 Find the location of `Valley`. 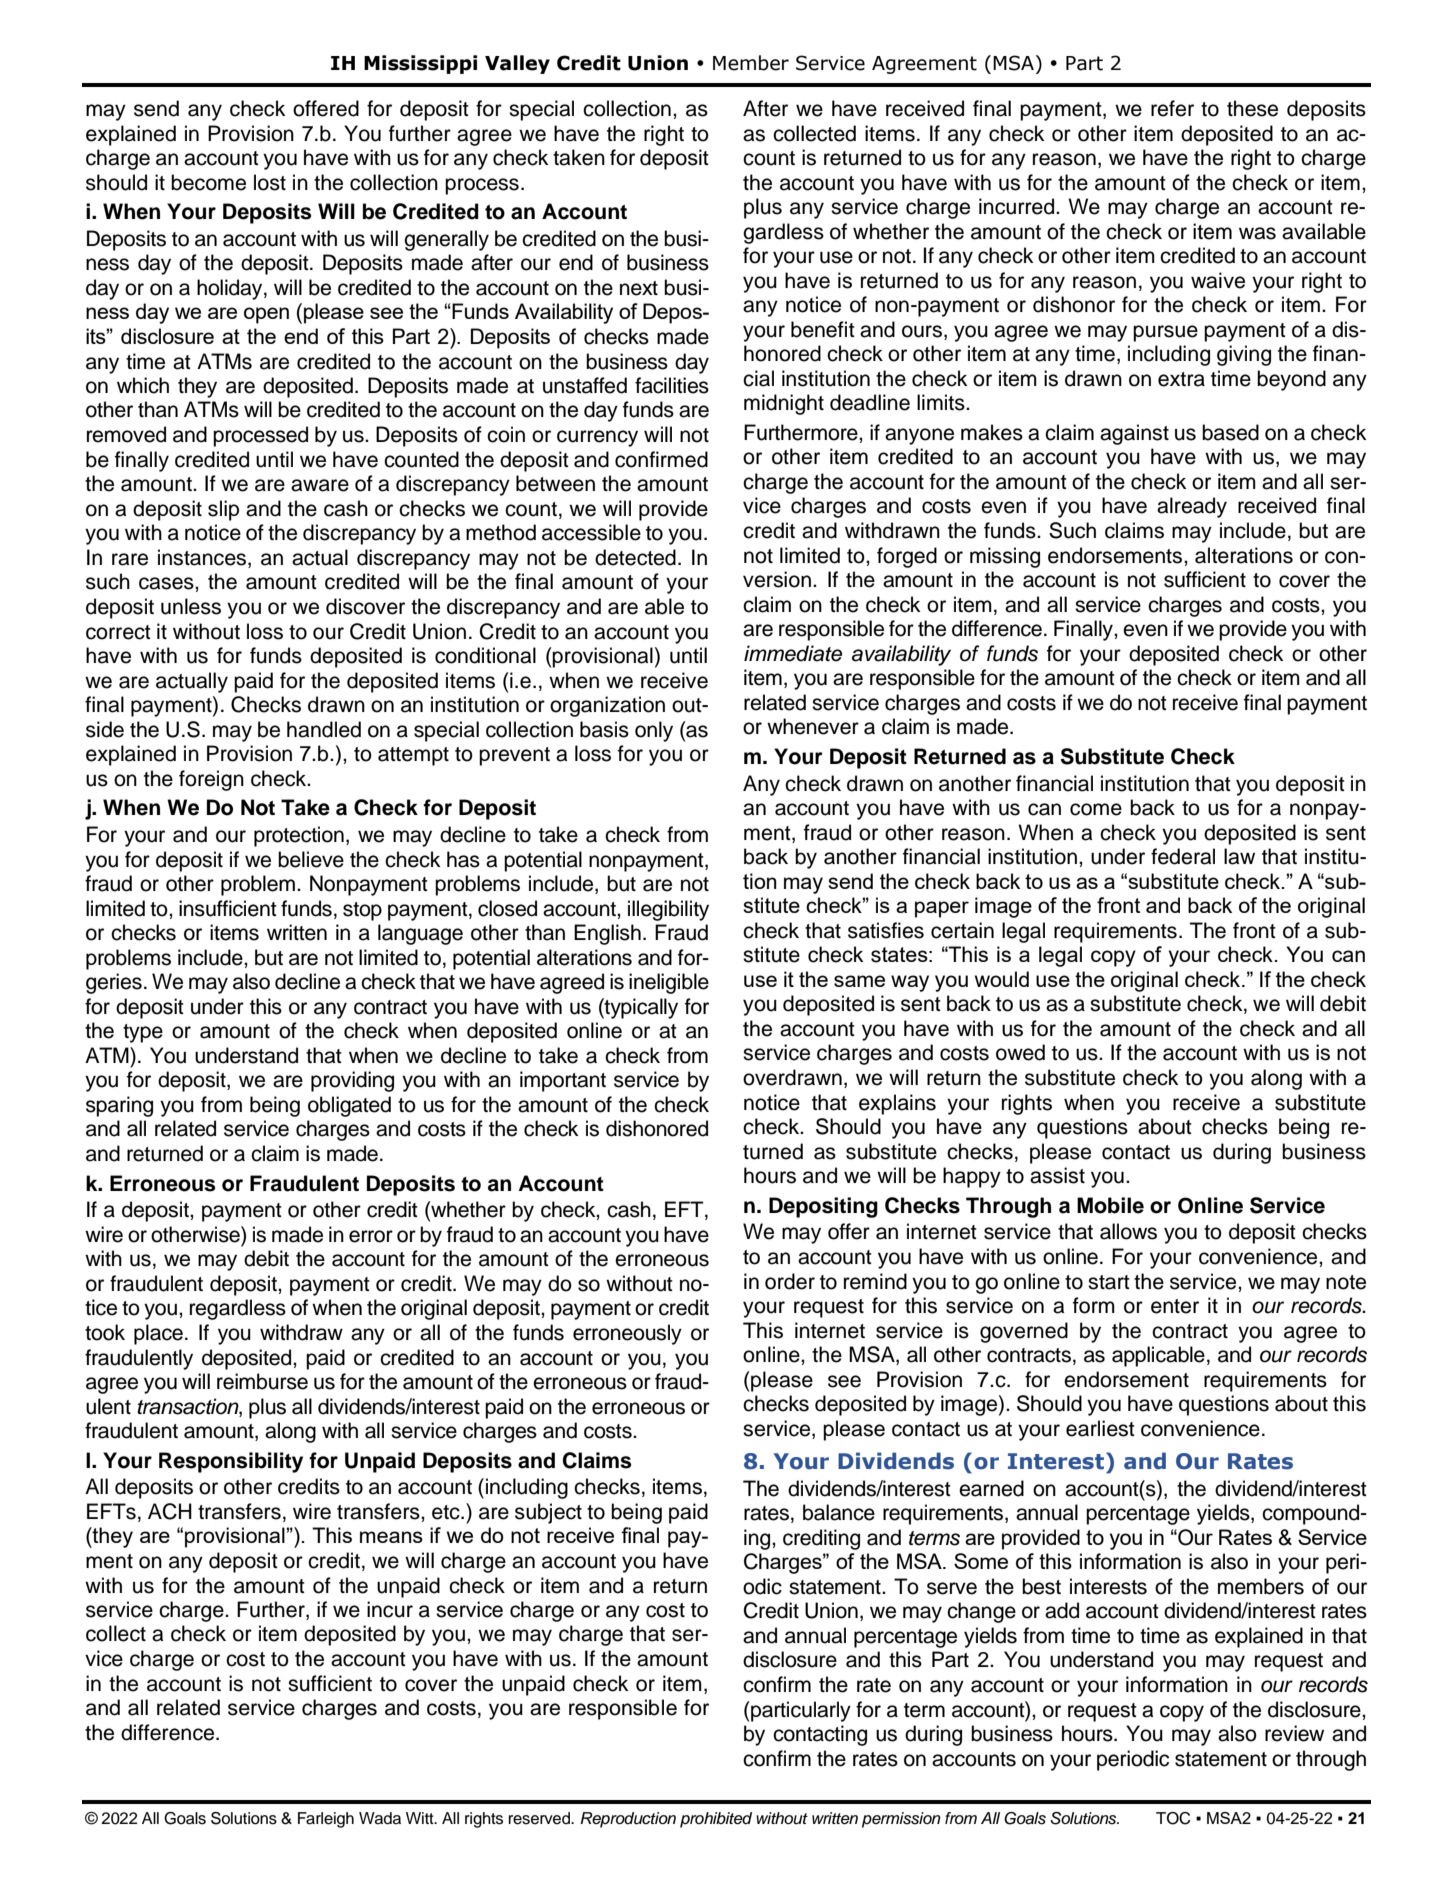

Valley is located at coordinates (517, 64).
